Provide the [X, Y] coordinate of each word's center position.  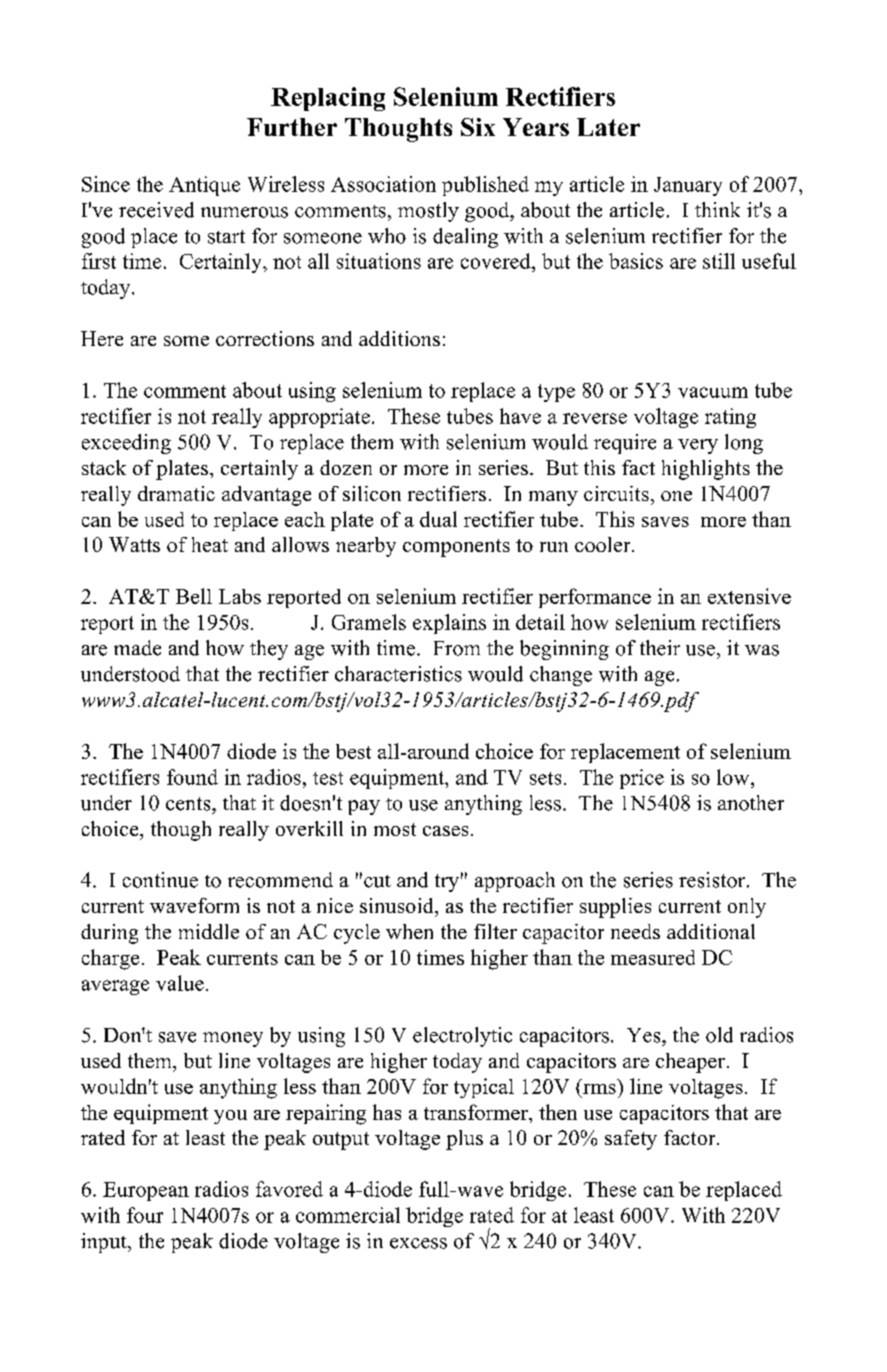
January [688, 186]
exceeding [126, 444]
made [137, 648]
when [409, 931]
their [660, 648]
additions [399, 338]
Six [478, 127]
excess [418, 1243]
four [145, 1215]
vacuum [713, 392]
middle [209, 931]
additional [711, 931]
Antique [204, 186]
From [457, 648]
